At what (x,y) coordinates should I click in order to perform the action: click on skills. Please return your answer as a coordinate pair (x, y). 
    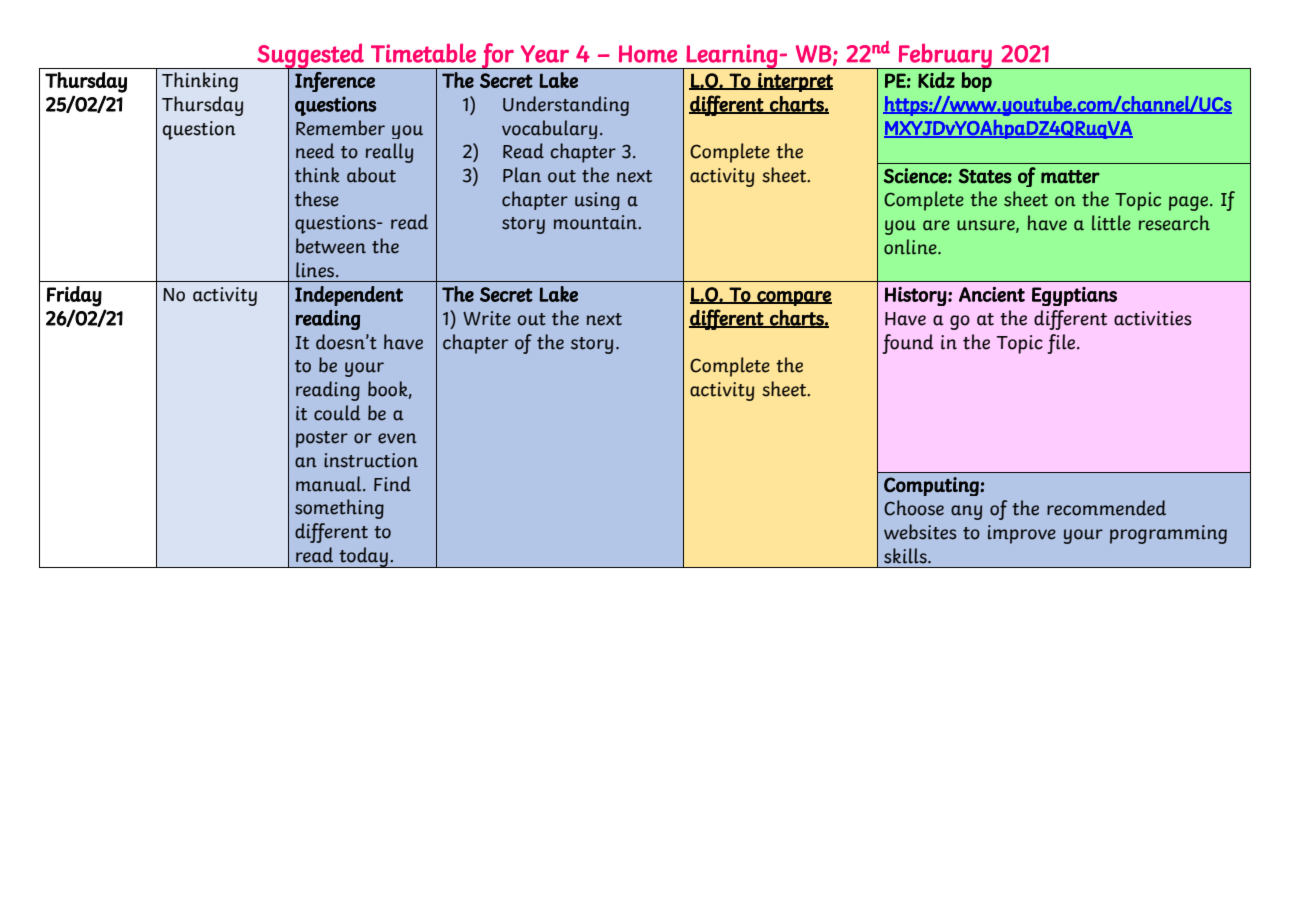
    Looking at the image, I should click on (906, 556).
